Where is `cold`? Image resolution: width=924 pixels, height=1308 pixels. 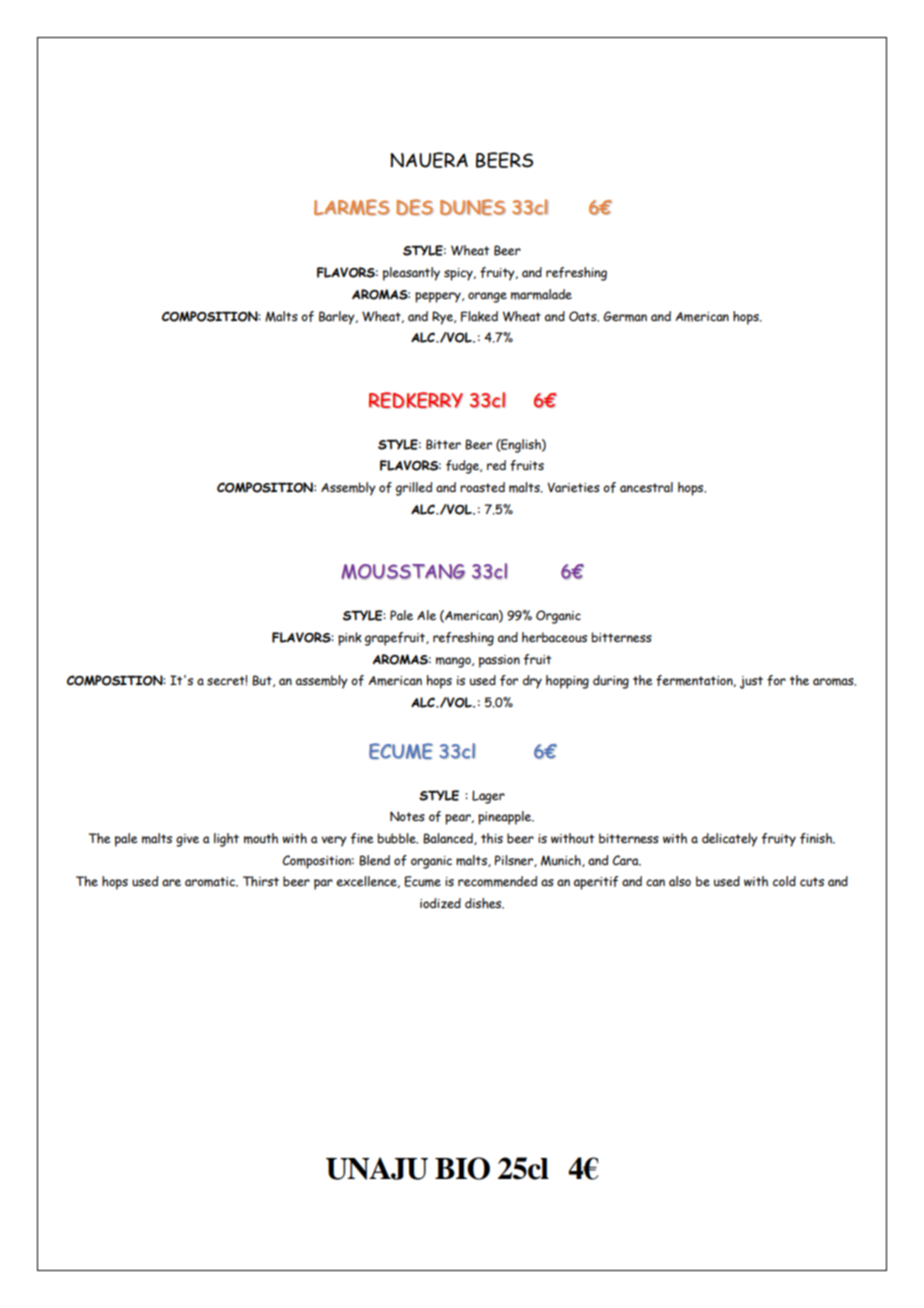
cold is located at coordinates (784, 881).
